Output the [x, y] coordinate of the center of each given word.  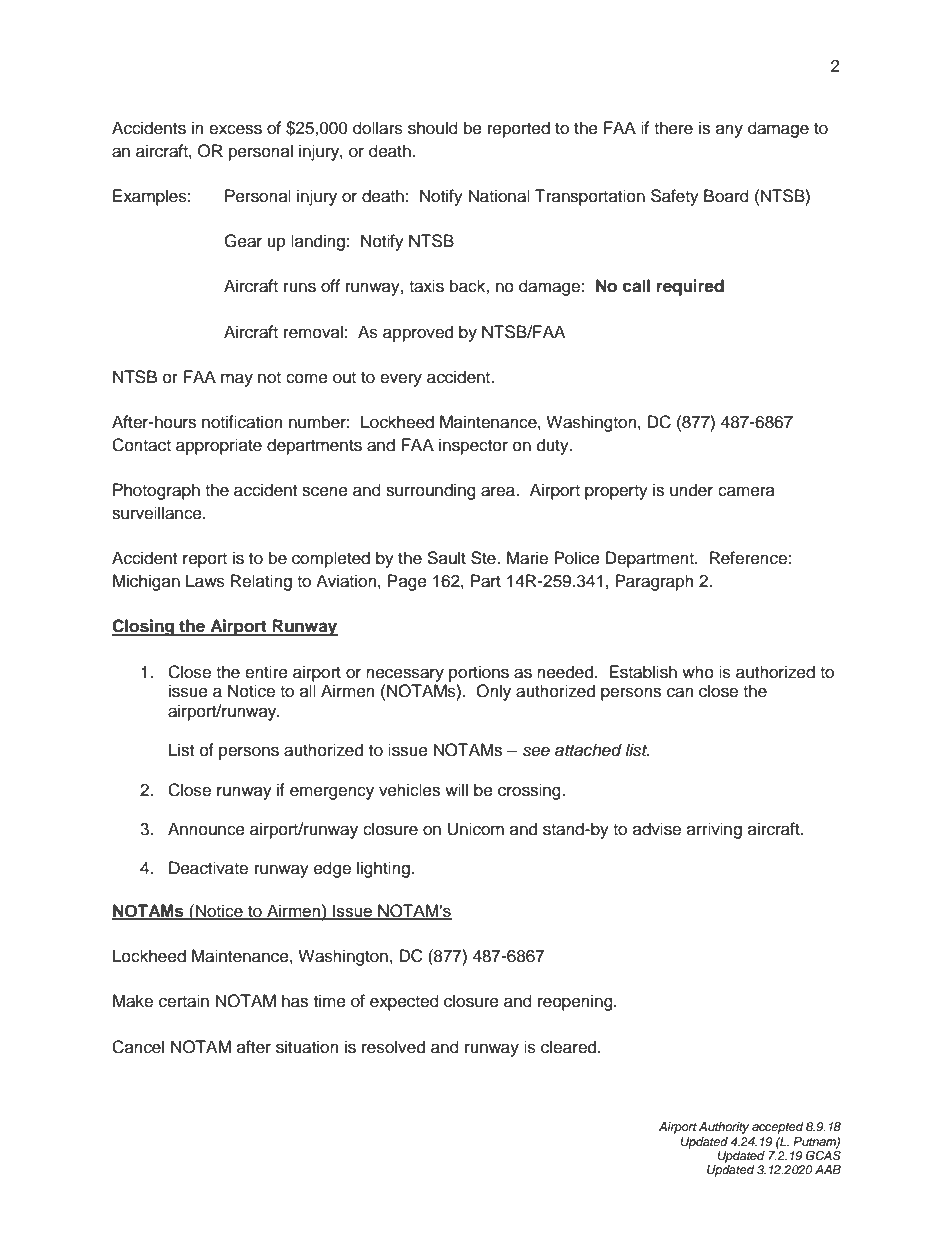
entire [266, 672]
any [729, 131]
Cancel [138, 1047]
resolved [393, 1047]
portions [479, 673]
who [698, 672]
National [499, 196]
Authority [724, 1128]
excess [235, 129]
